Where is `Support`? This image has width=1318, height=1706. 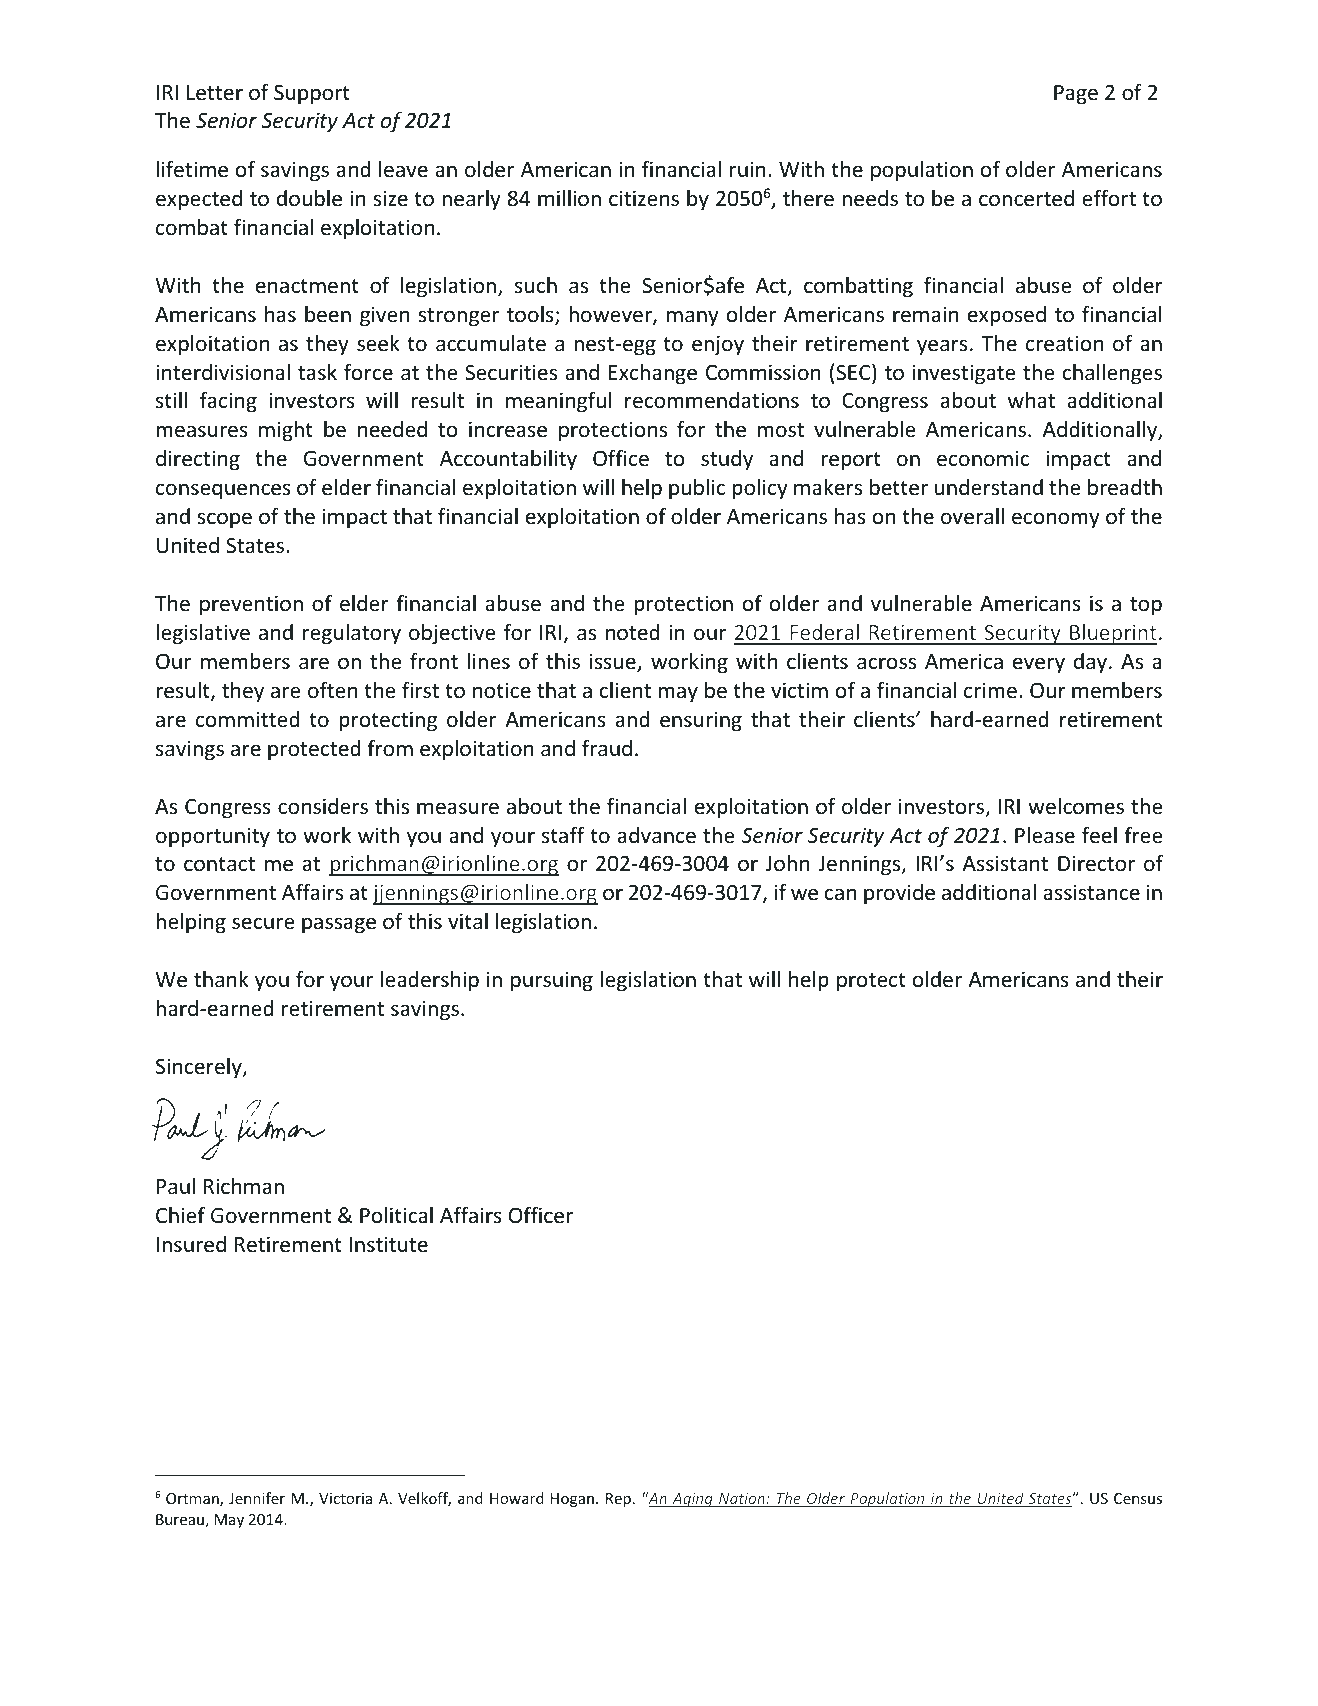
Support is located at coordinates (312, 94).
